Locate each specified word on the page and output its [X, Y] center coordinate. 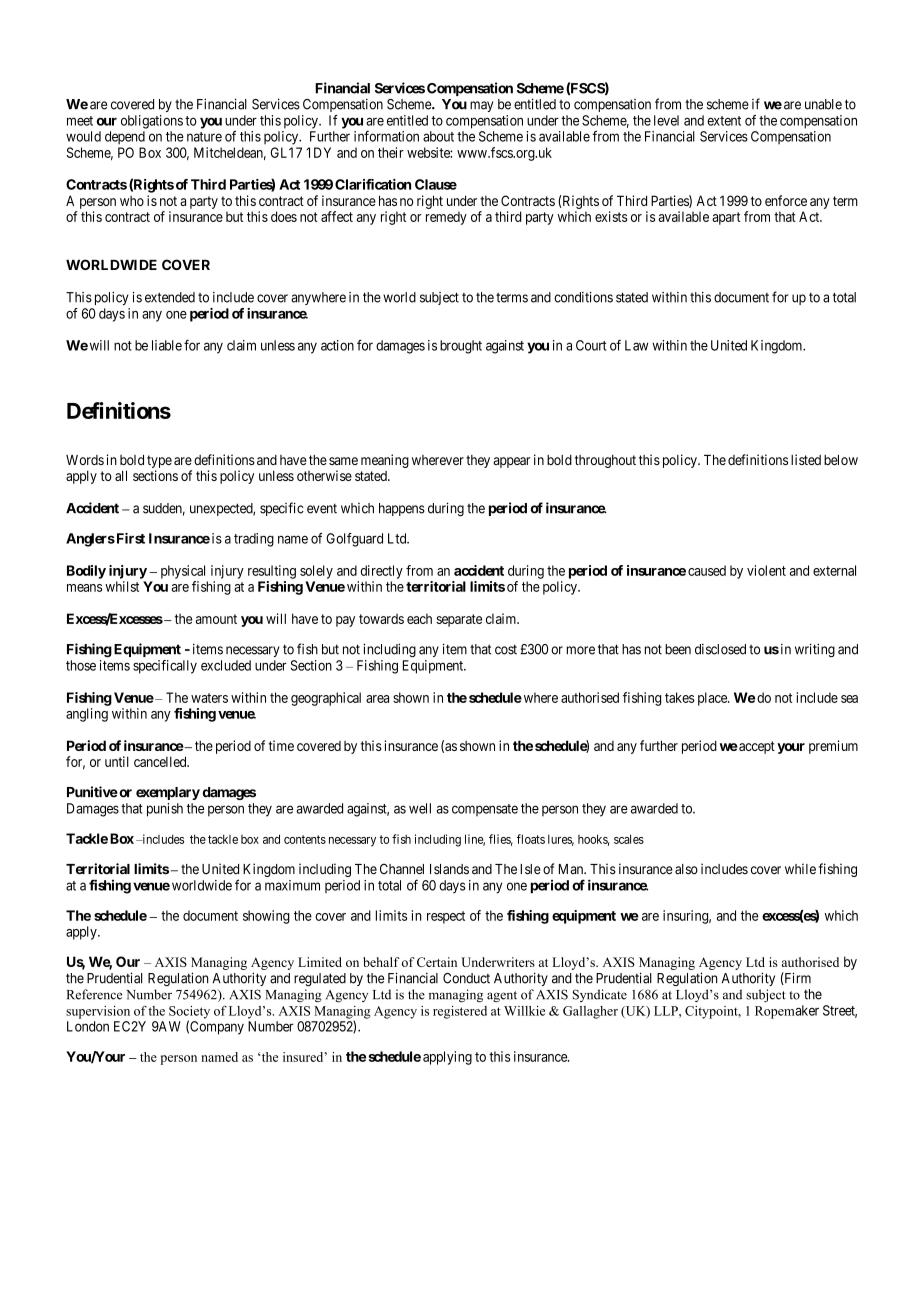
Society [189, 1013]
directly [382, 572]
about [438, 136]
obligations [152, 122]
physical [183, 572]
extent [724, 121]
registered [460, 1012]
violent [766, 570]
